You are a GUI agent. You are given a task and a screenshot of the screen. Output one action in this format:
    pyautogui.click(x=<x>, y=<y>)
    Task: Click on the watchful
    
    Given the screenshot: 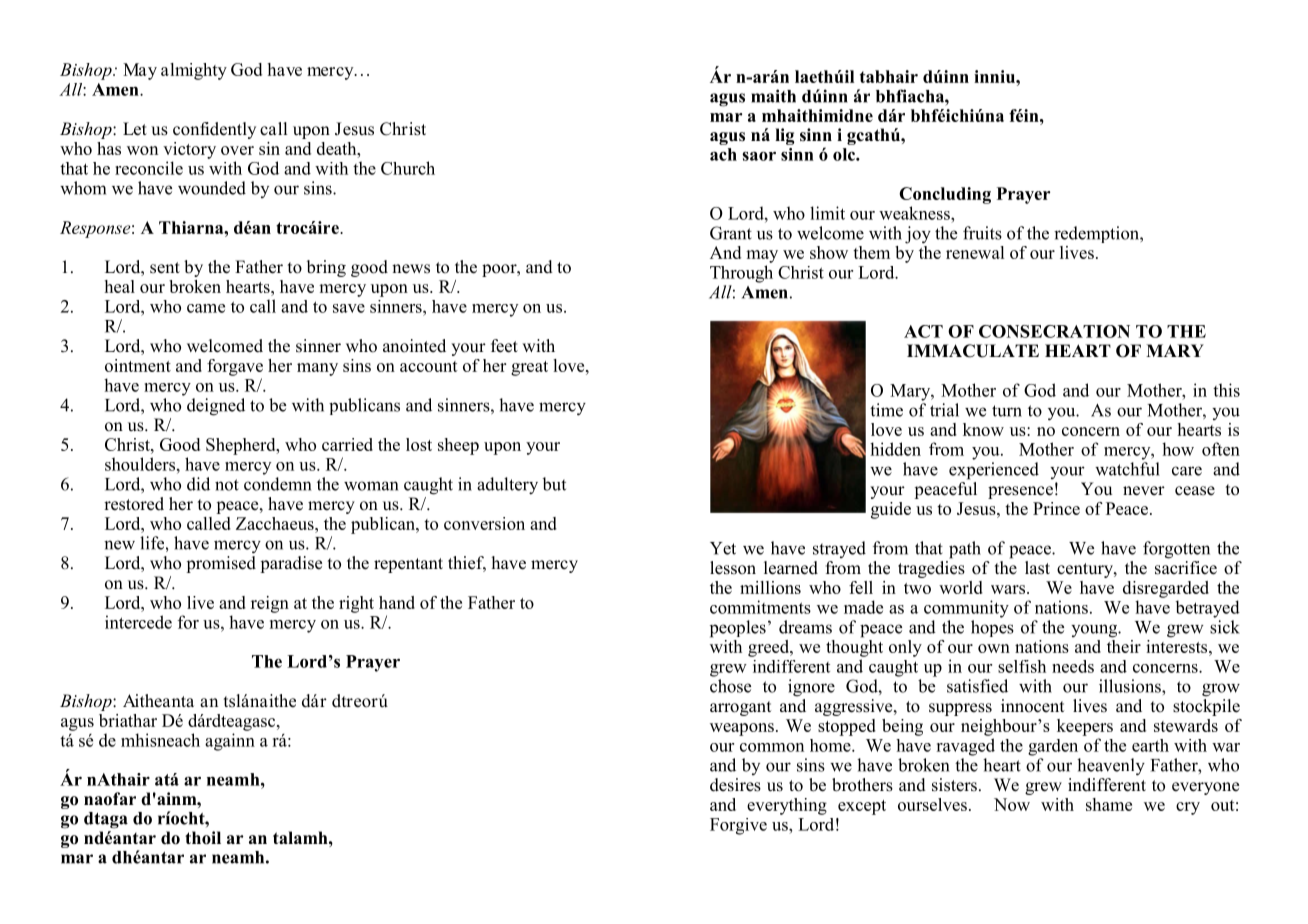 What is the action you would take?
    pyautogui.click(x=1127, y=469)
